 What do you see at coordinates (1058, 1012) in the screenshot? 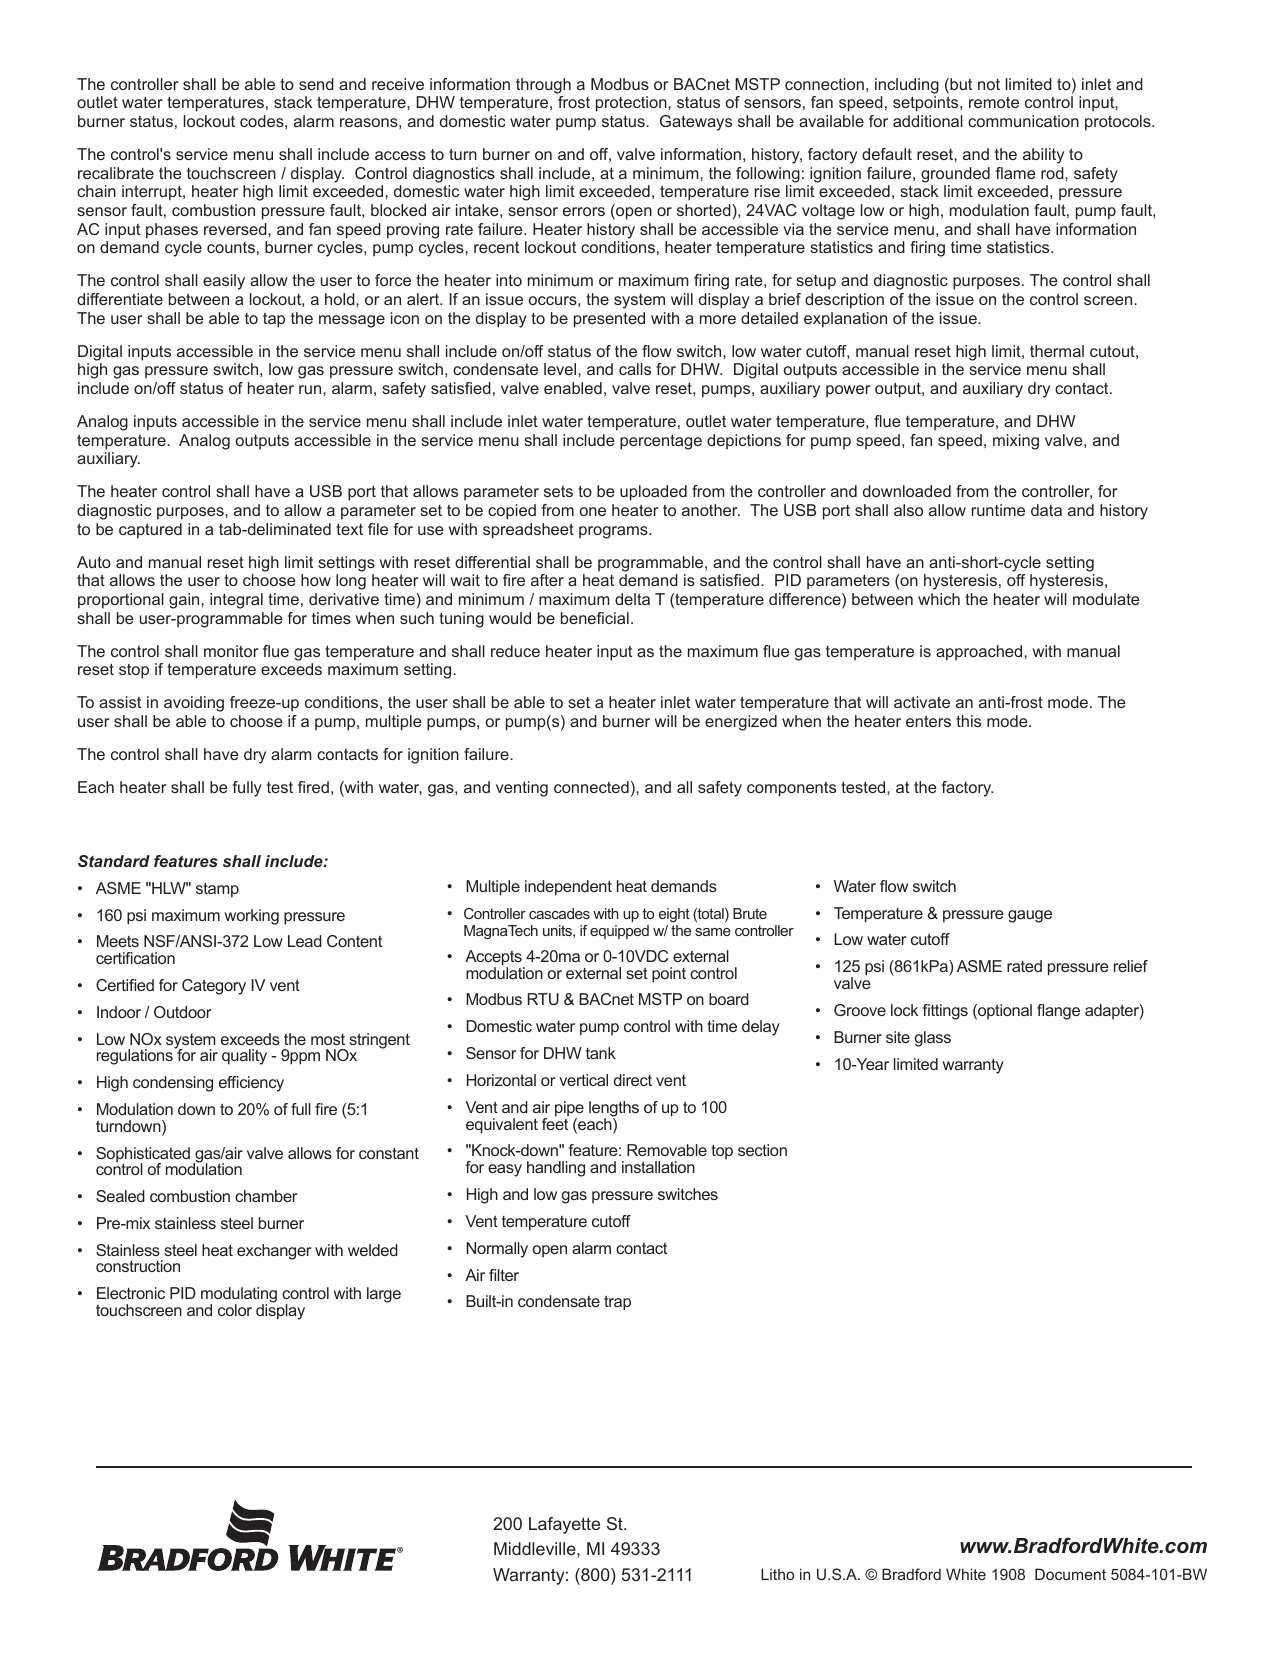
I see `flange` at bounding box center [1058, 1012].
